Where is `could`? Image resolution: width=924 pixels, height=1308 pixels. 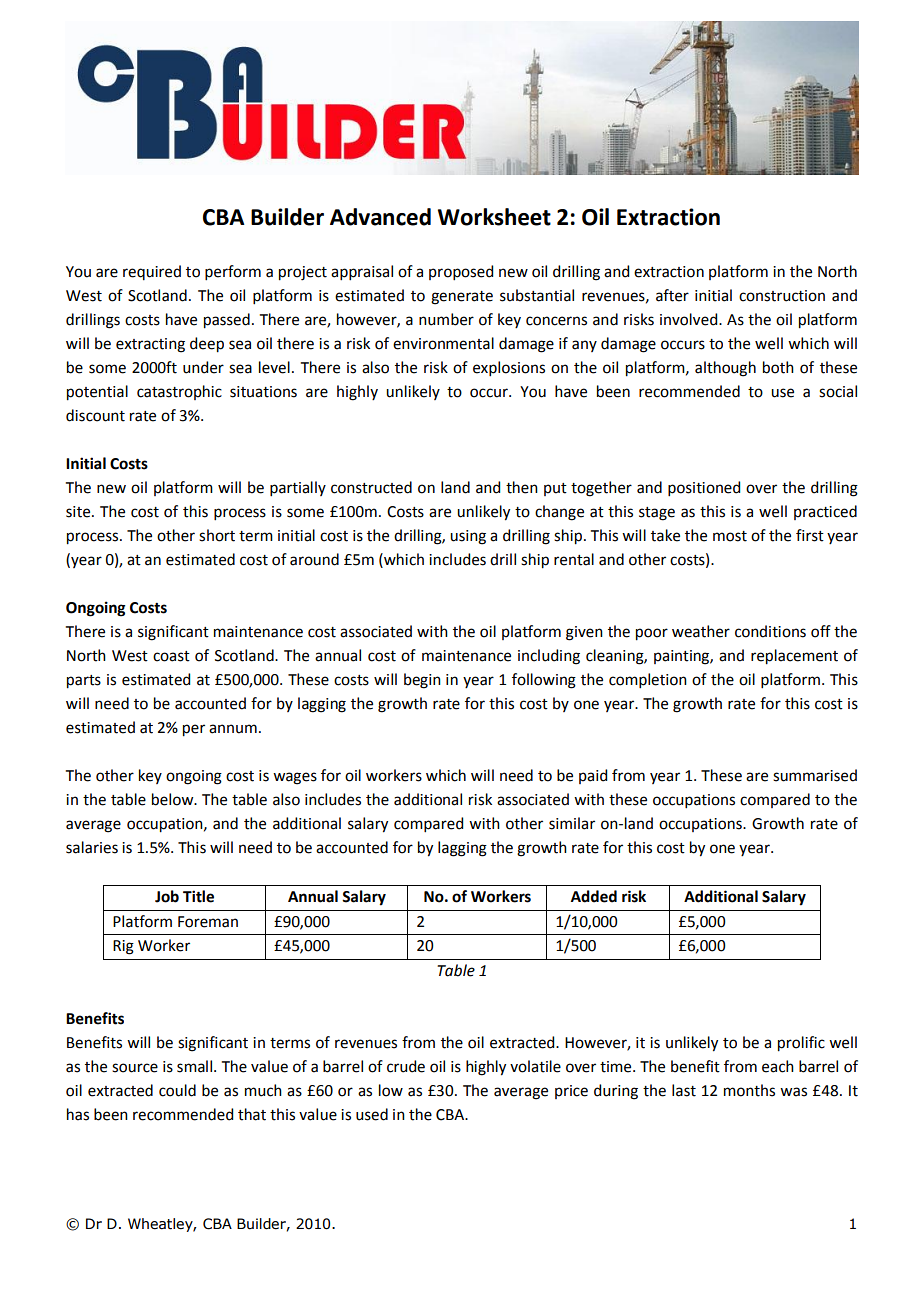 could is located at coordinates (177, 1090).
